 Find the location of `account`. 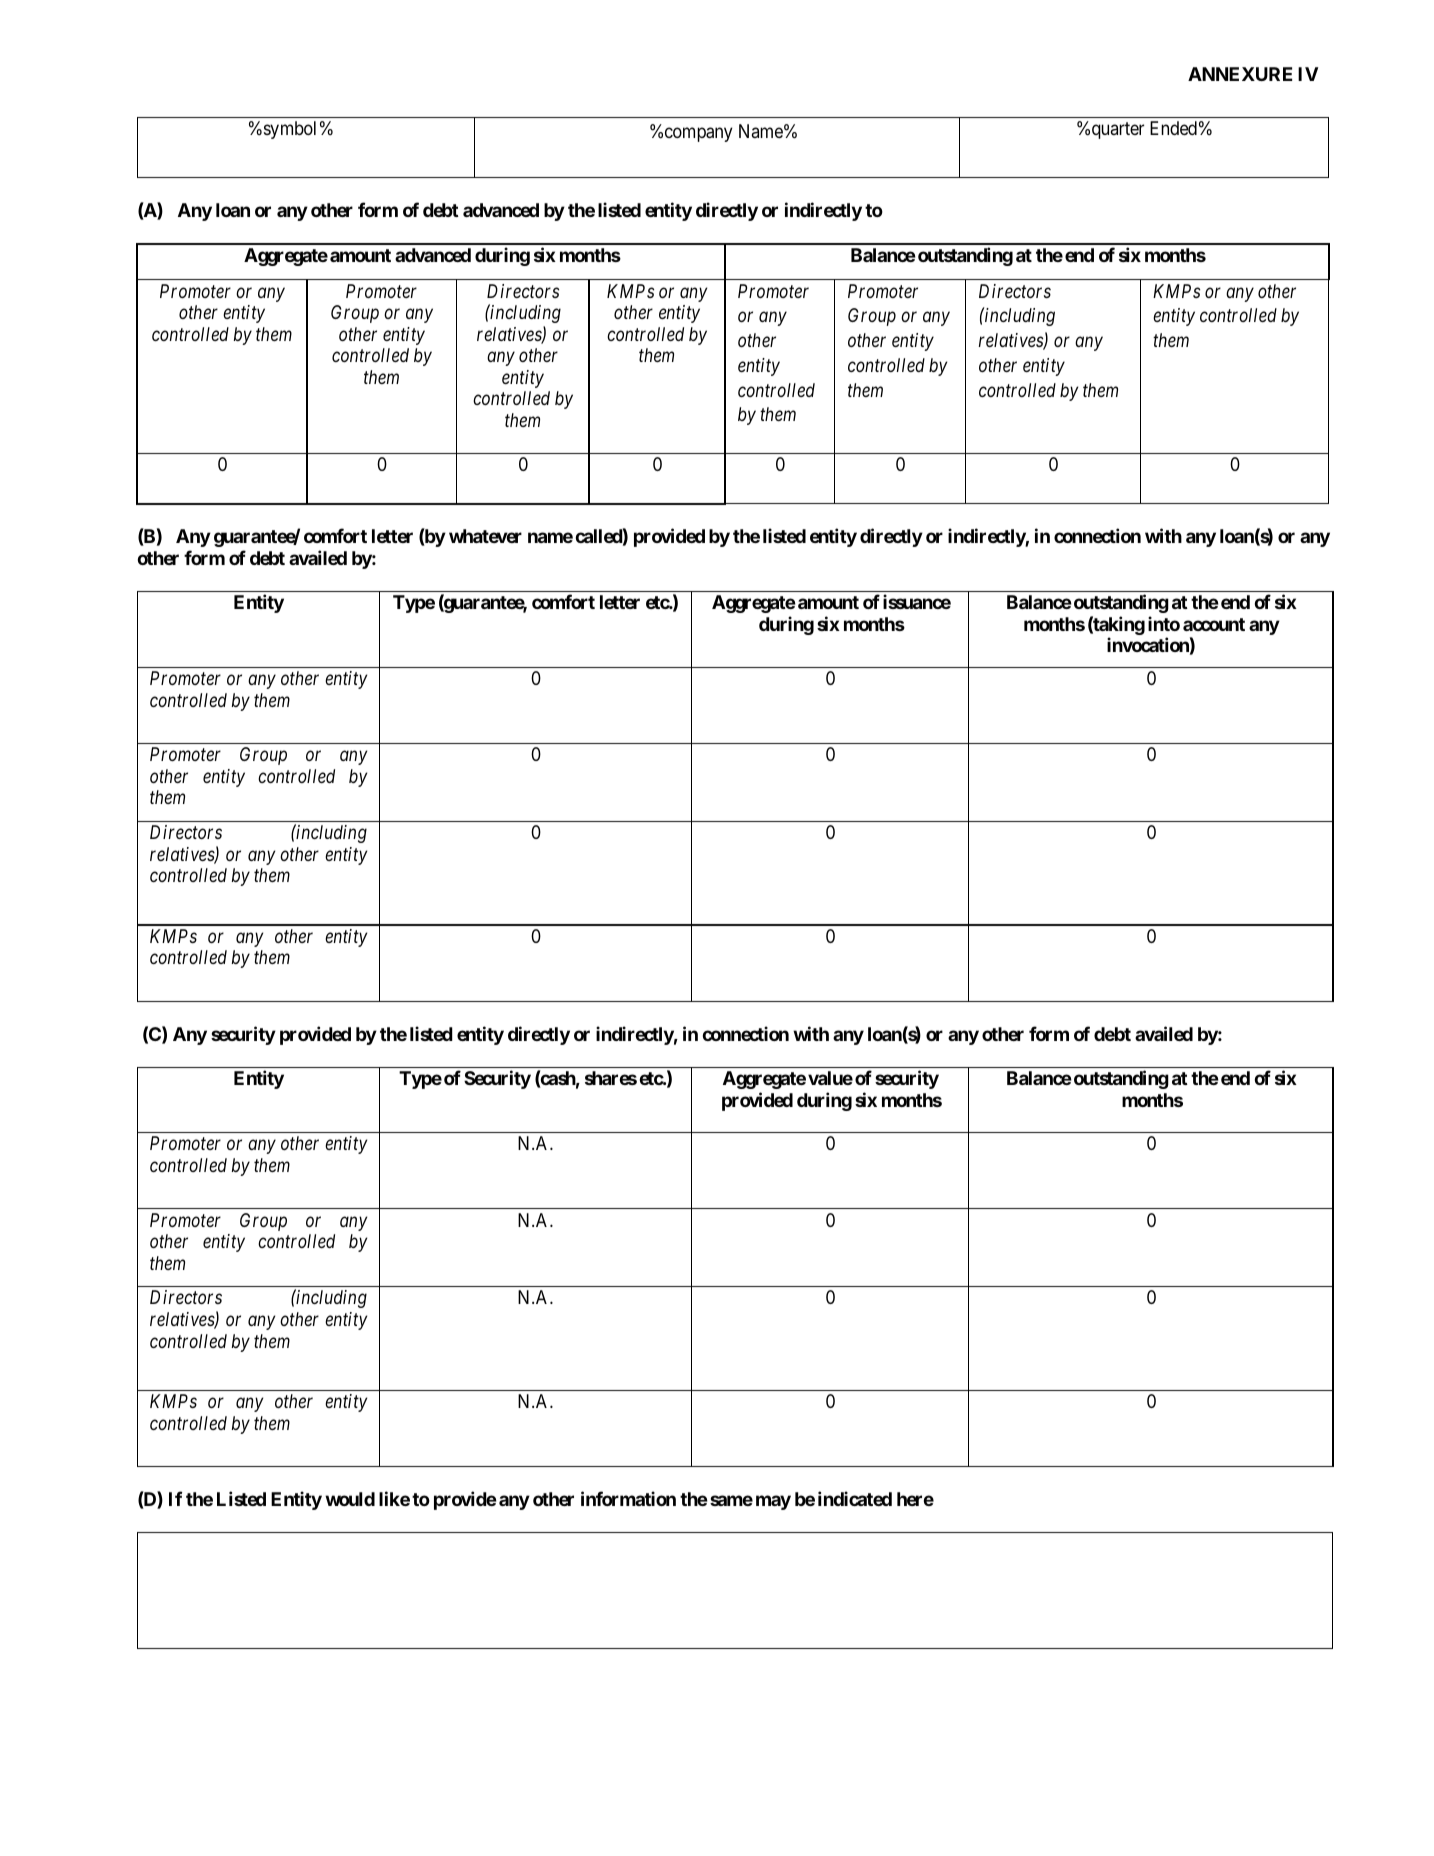

account is located at coordinates (1214, 624).
